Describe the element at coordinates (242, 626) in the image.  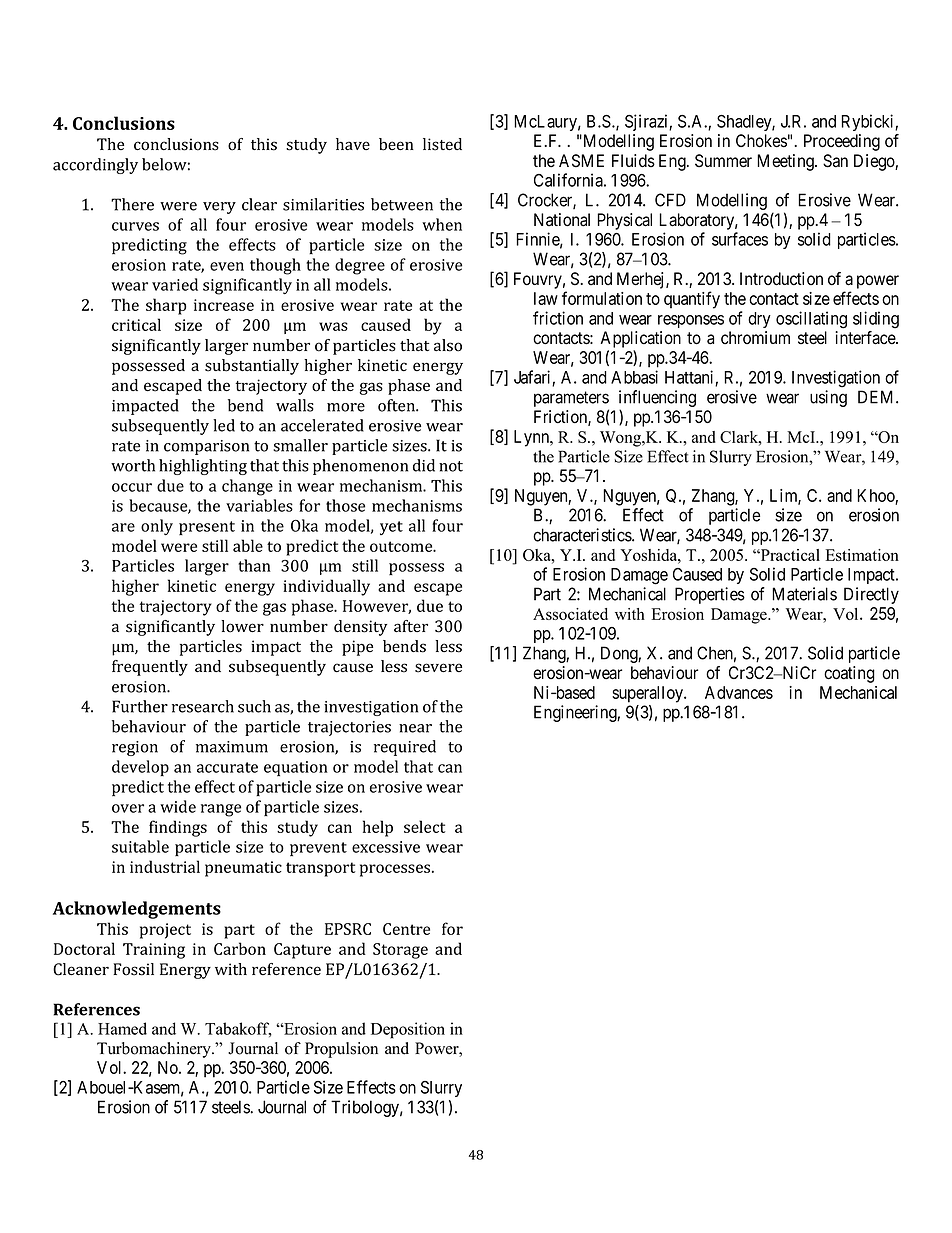
I see `lower` at that location.
